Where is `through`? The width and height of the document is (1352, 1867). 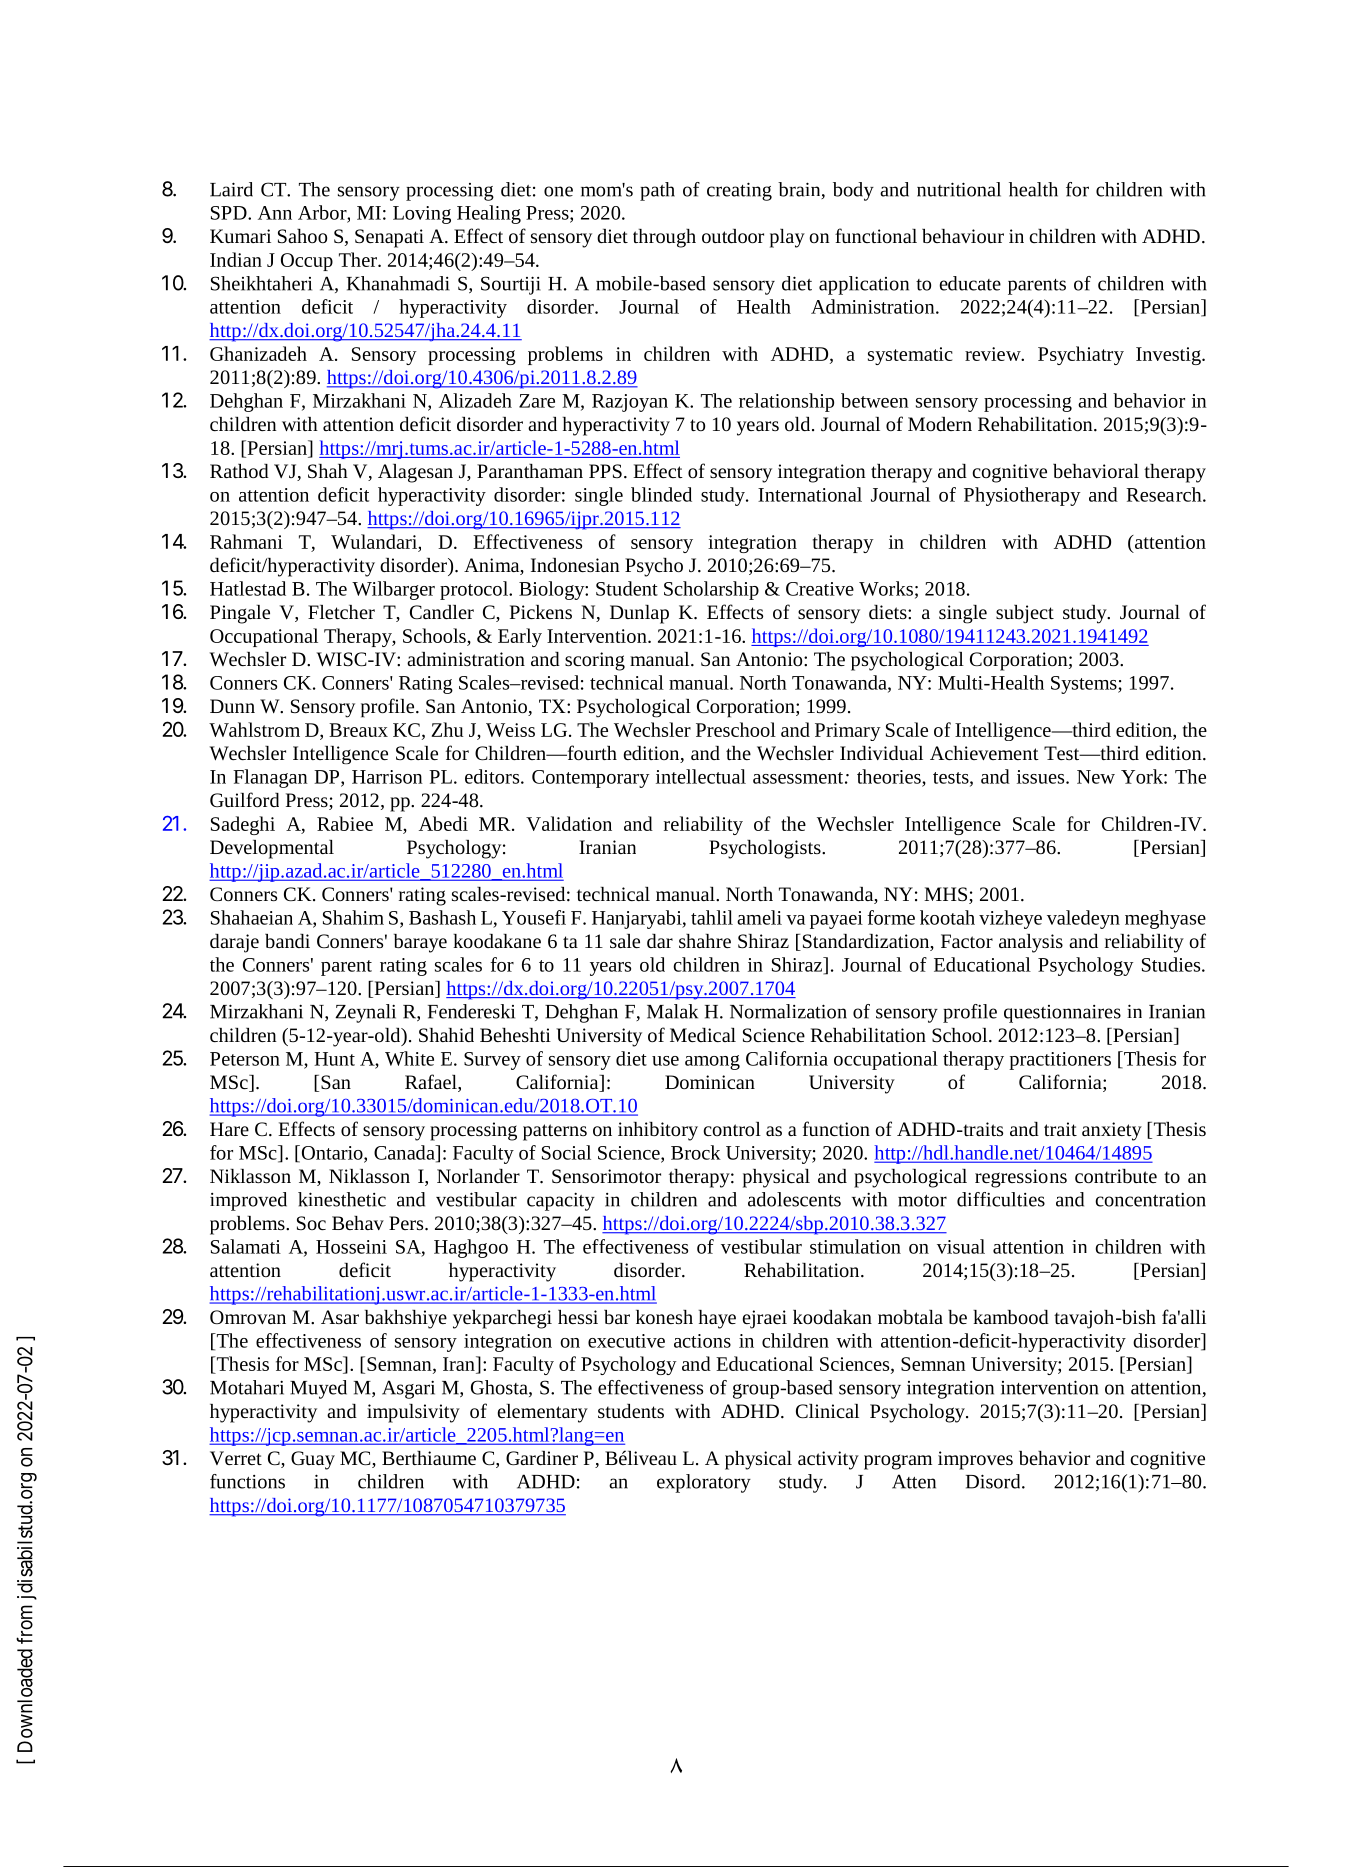 through is located at coordinates (664, 238).
